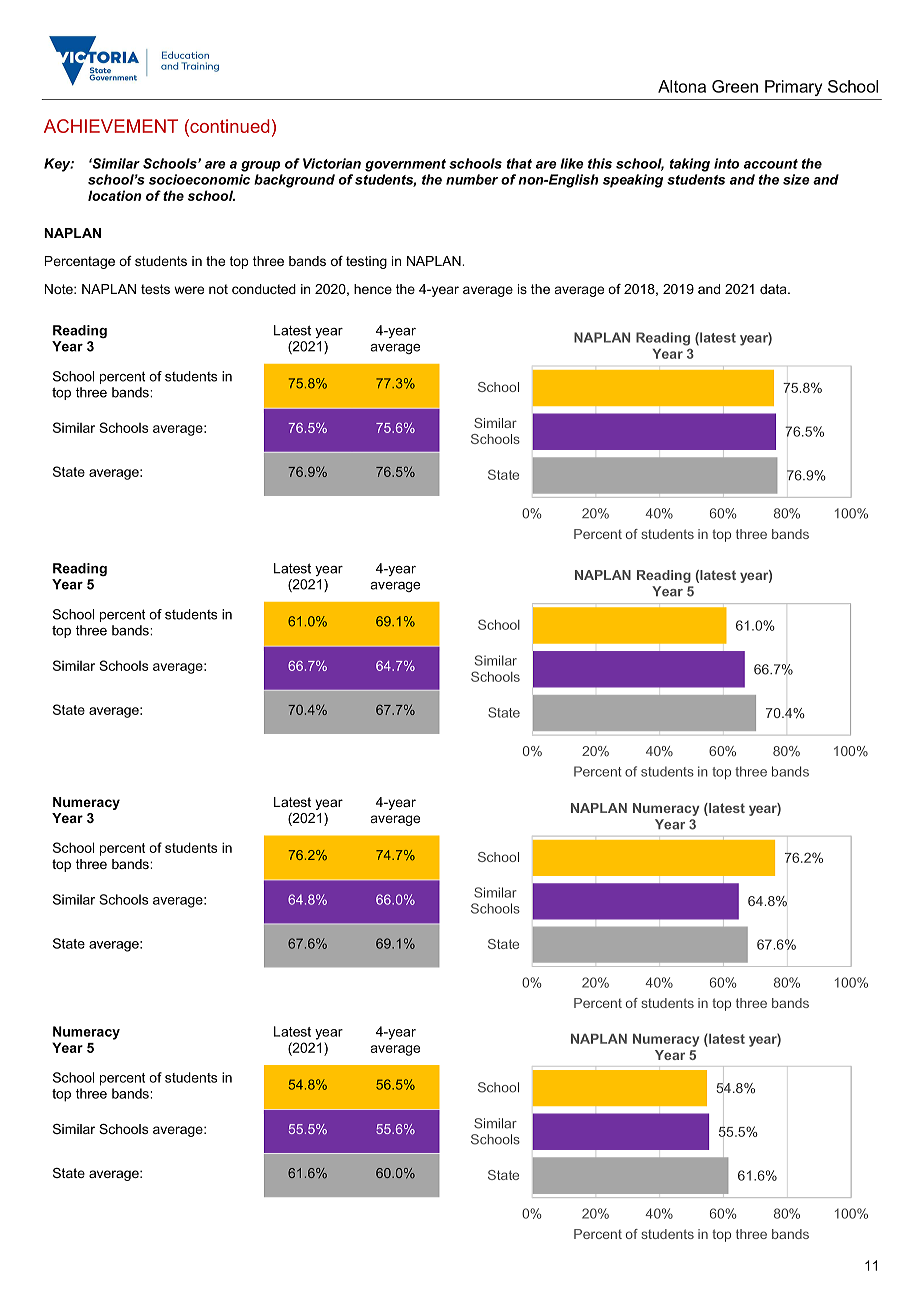  What do you see at coordinates (111, 126) in the page?
I see `ACHIEVEMENT` at bounding box center [111, 126].
